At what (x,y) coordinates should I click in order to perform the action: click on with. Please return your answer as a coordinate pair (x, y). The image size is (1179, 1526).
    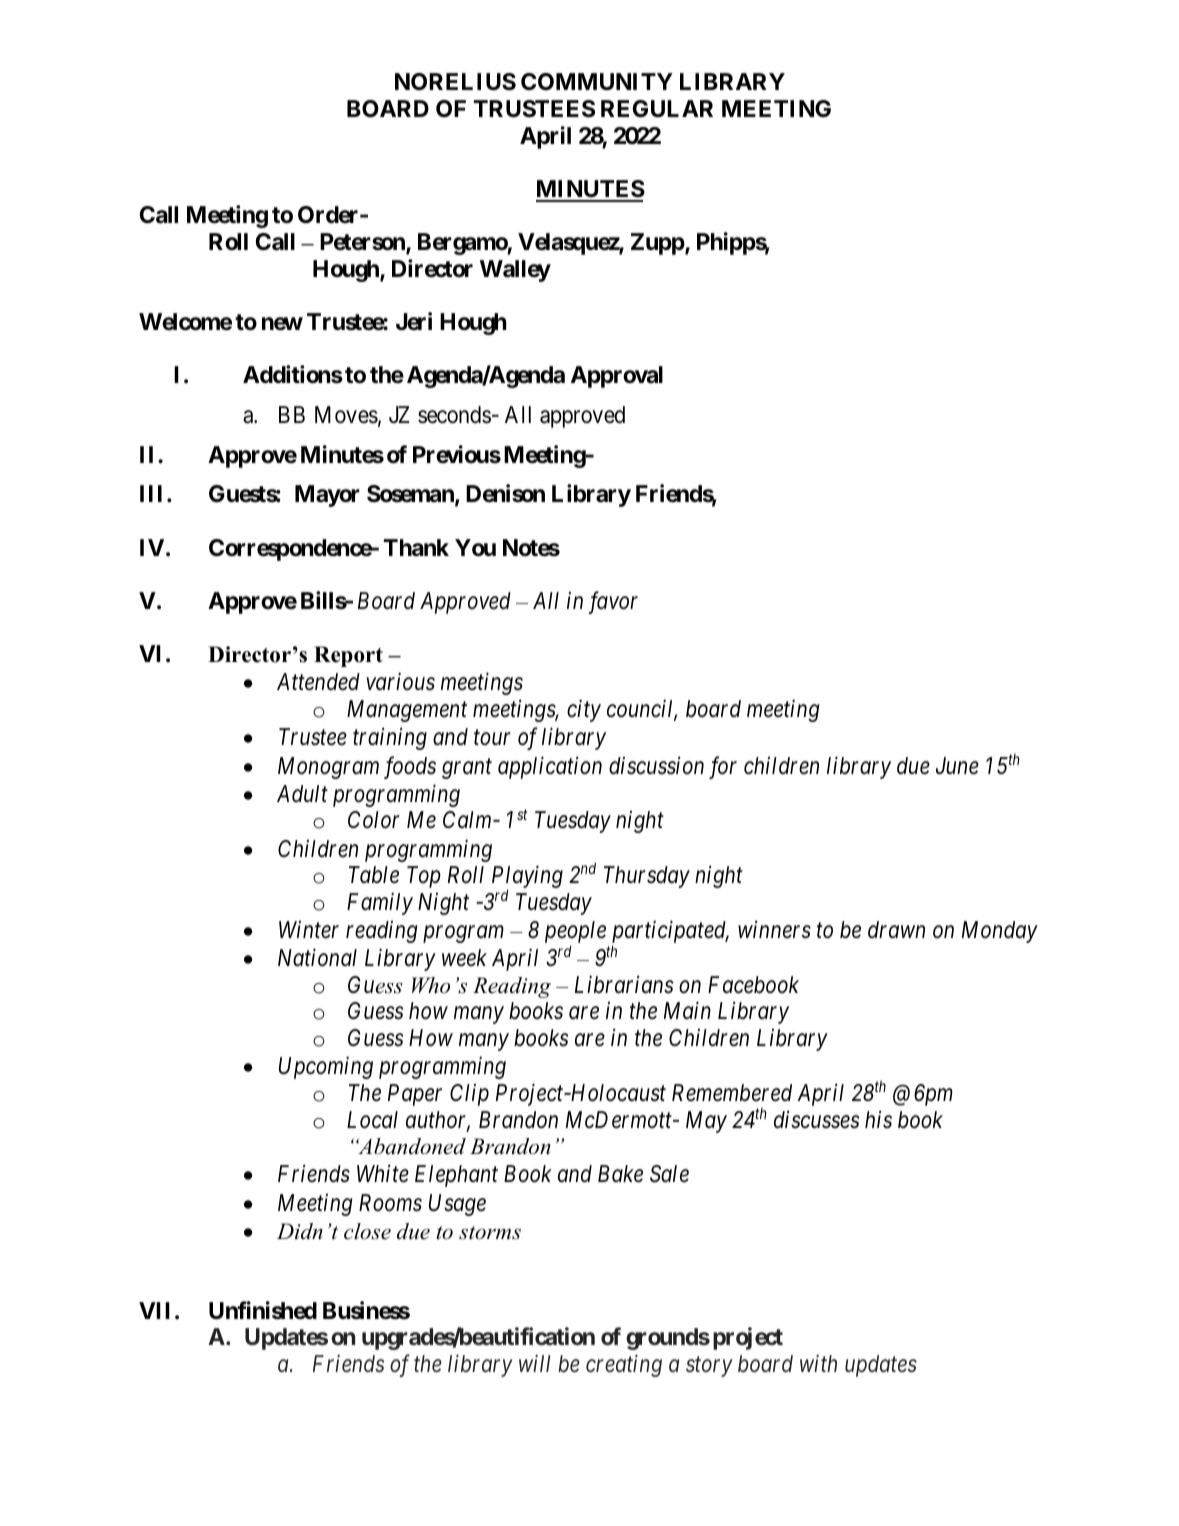
    Looking at the image, I should click on (818, 1363).
